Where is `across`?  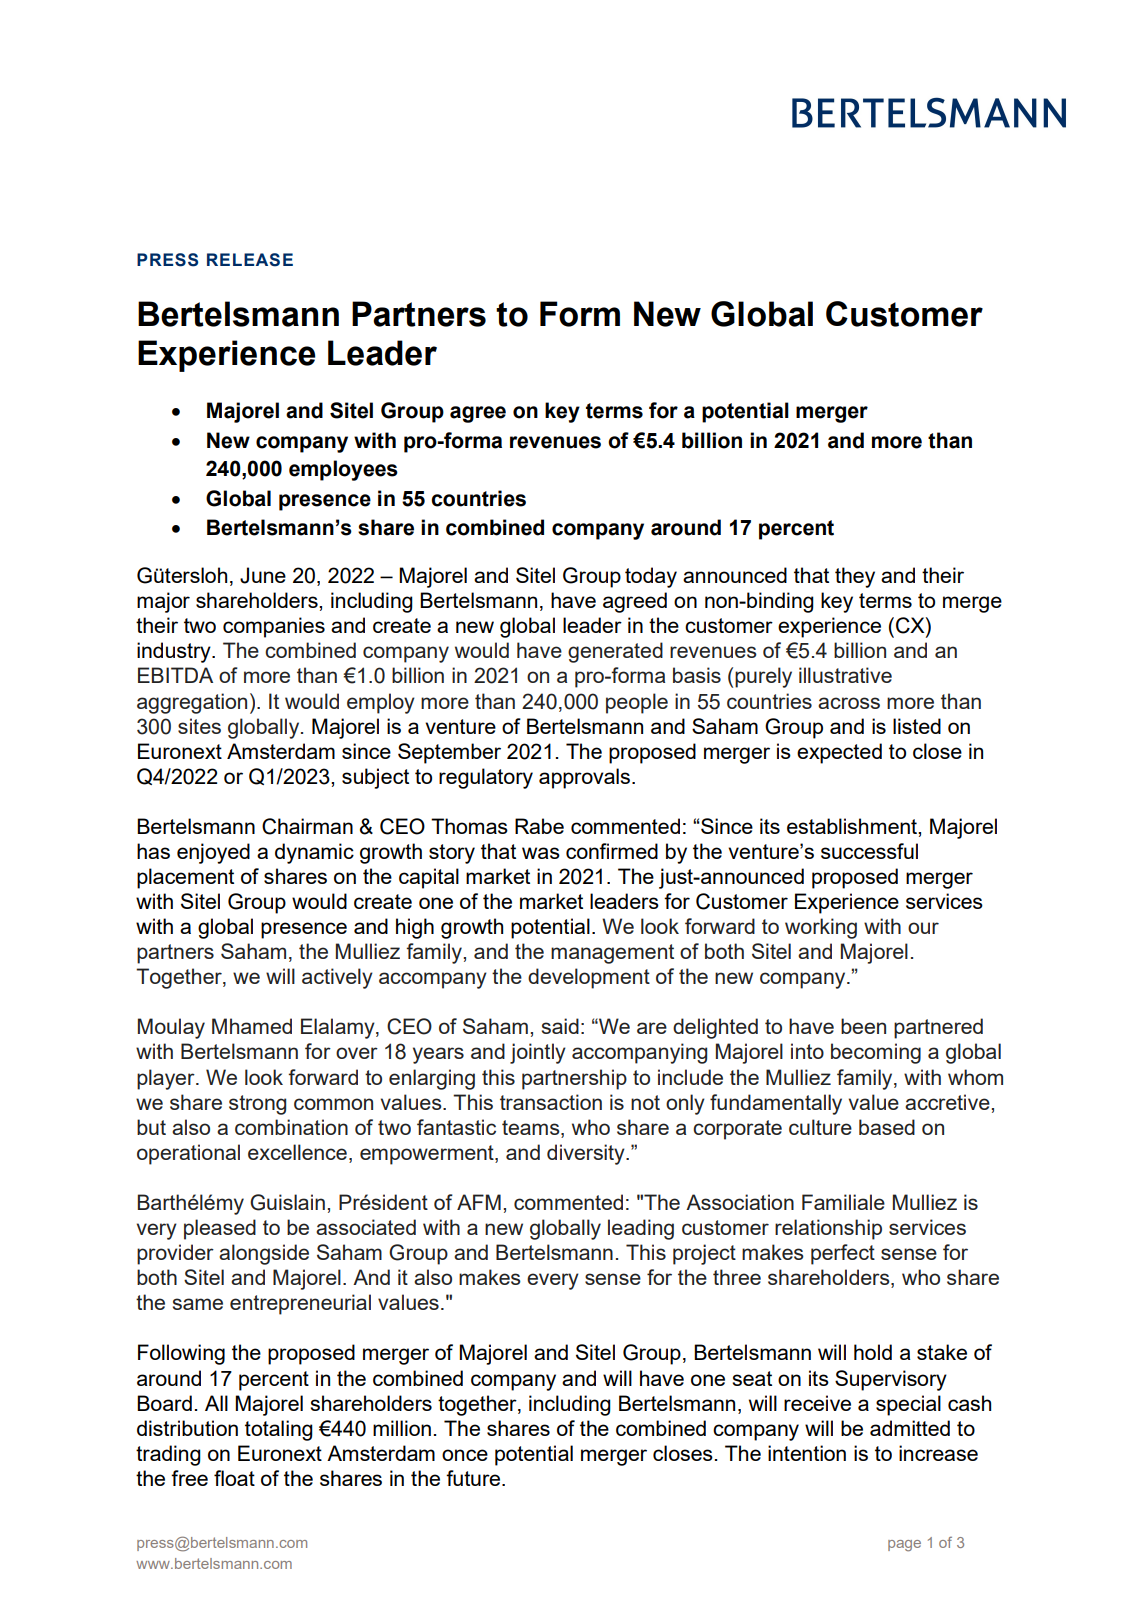
across is located at coordinates (849, 703).
